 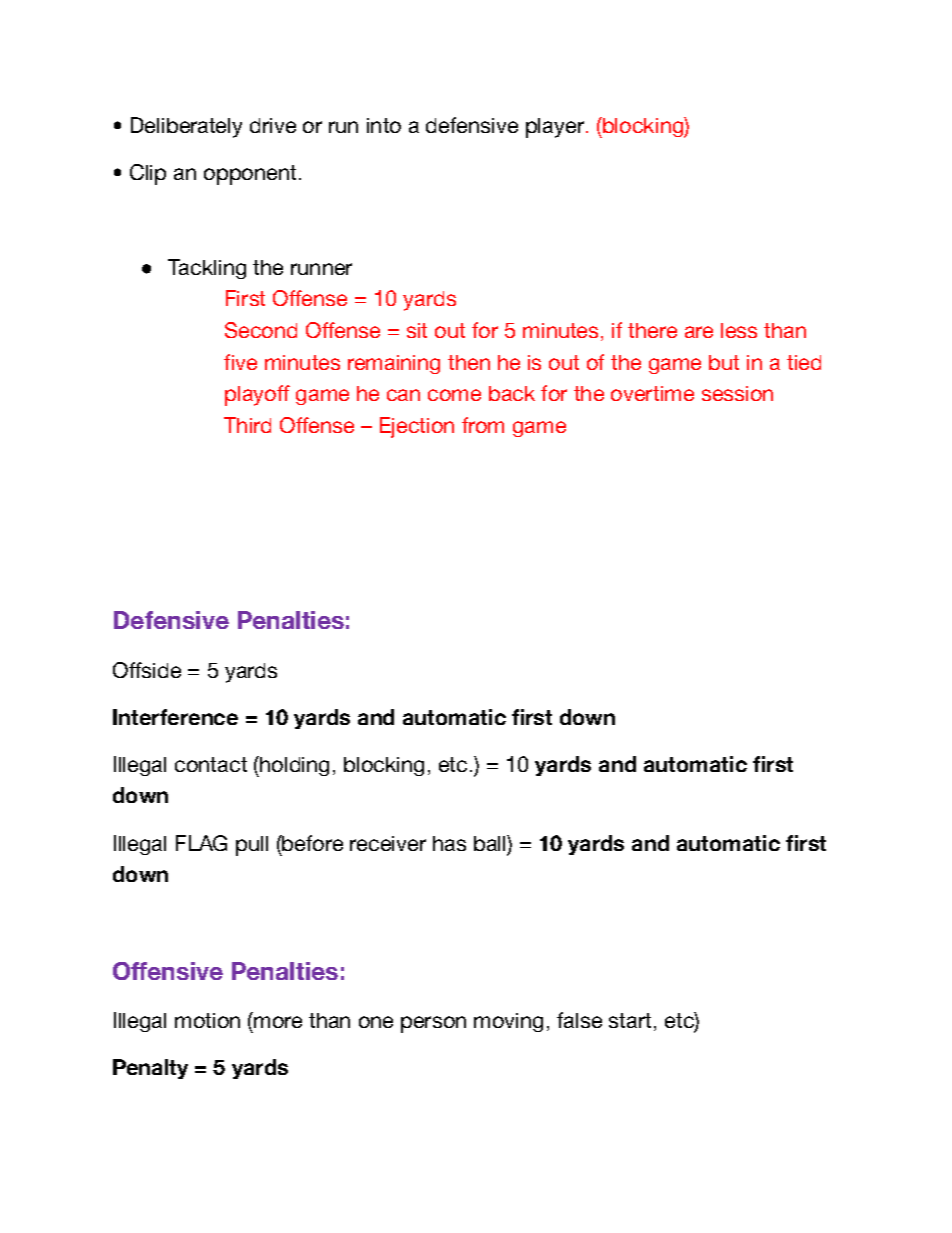 I want to click on session, so click(x=737, y=393).
